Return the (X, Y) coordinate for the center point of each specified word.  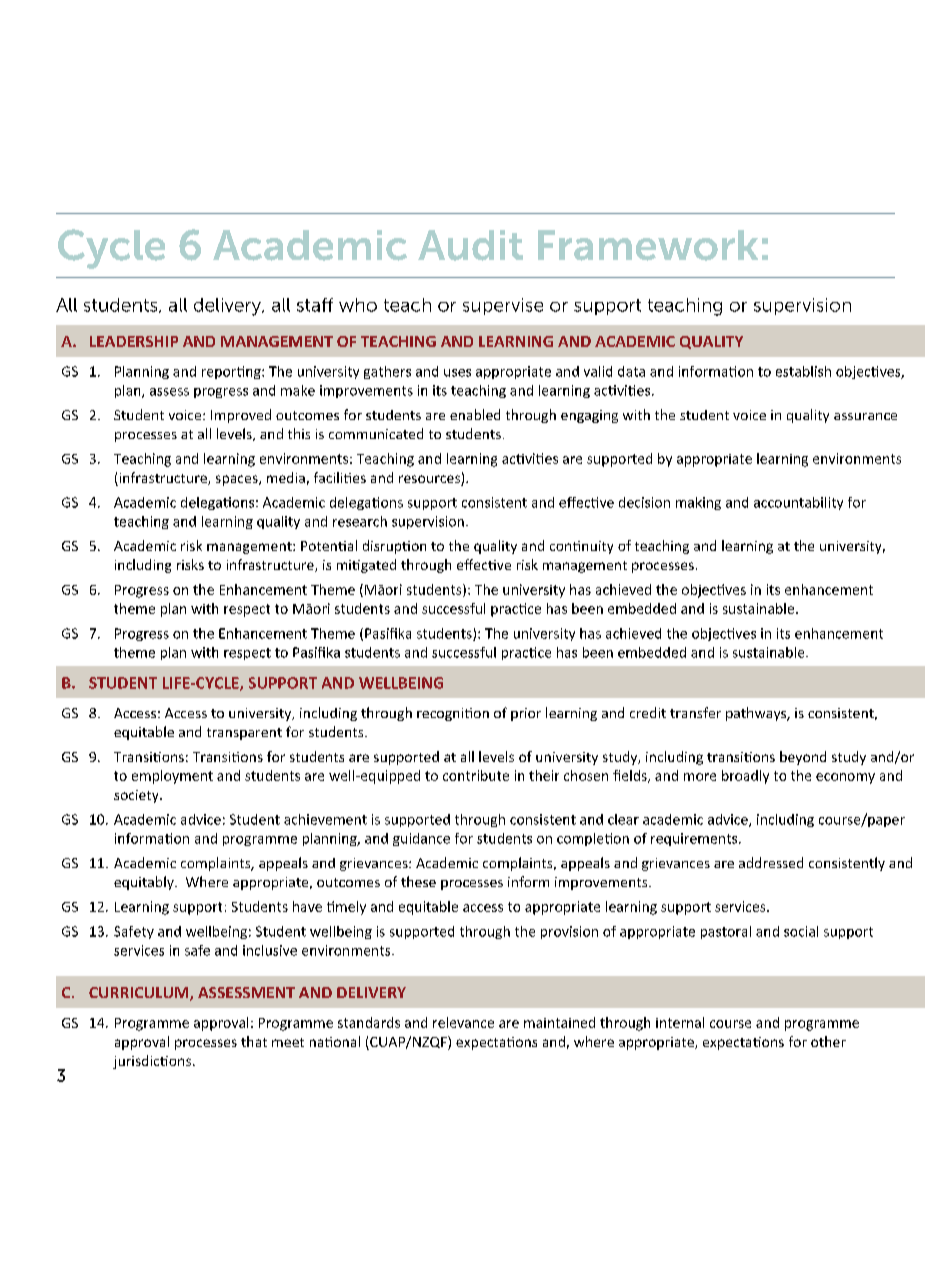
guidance (421, 839)
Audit (470, 245)
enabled (475, 414)
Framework (648, 245)
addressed (771, 862)
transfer (695, 712)
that (254, 1041)
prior (526, 714)
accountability (798, 503)
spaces (238, 480)
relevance (463, 1022)
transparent (244, 734)
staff (315, 305)
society (137, 796)
